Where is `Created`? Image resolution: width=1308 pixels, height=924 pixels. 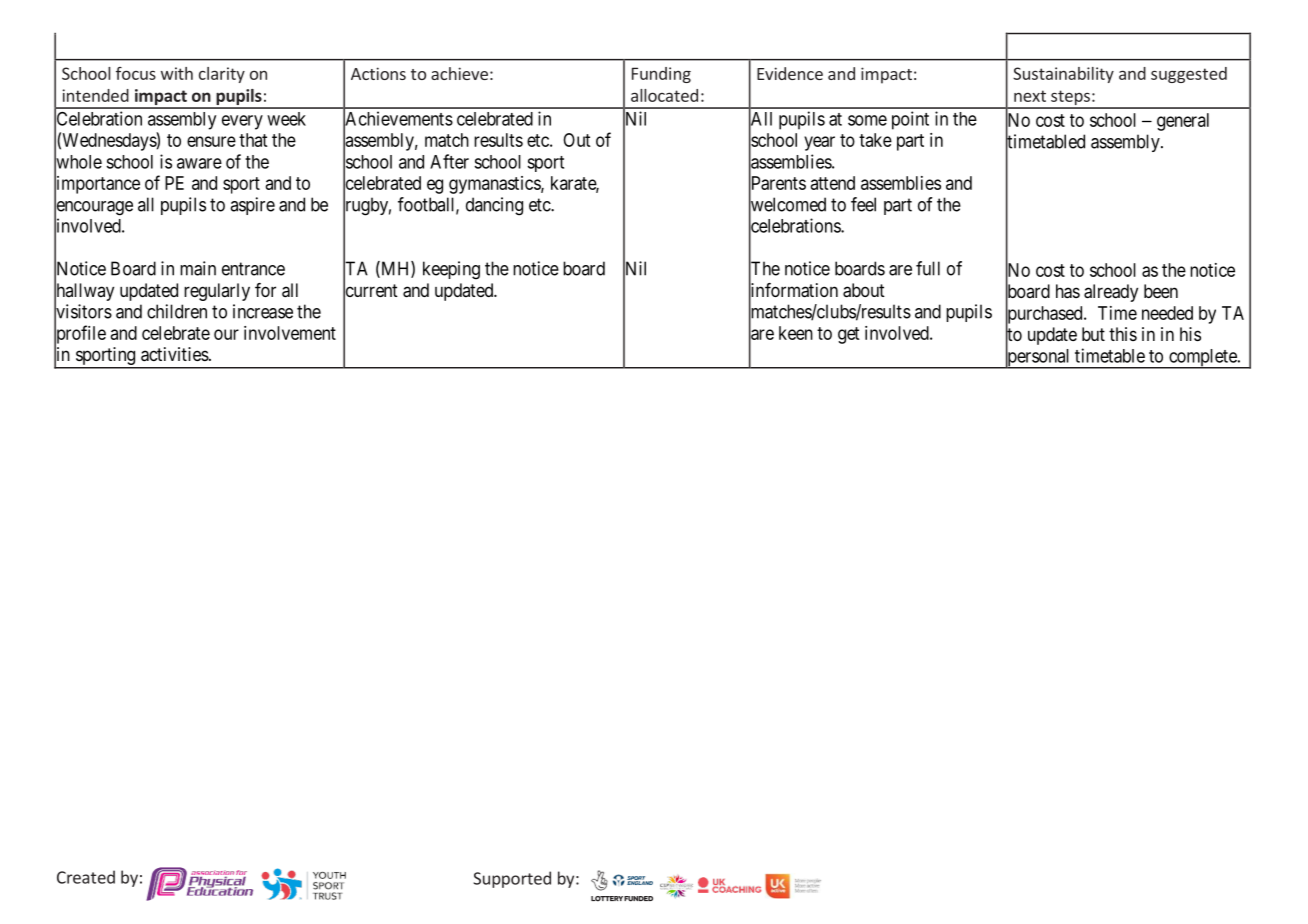 Created is located at coordinates (86, 877).
